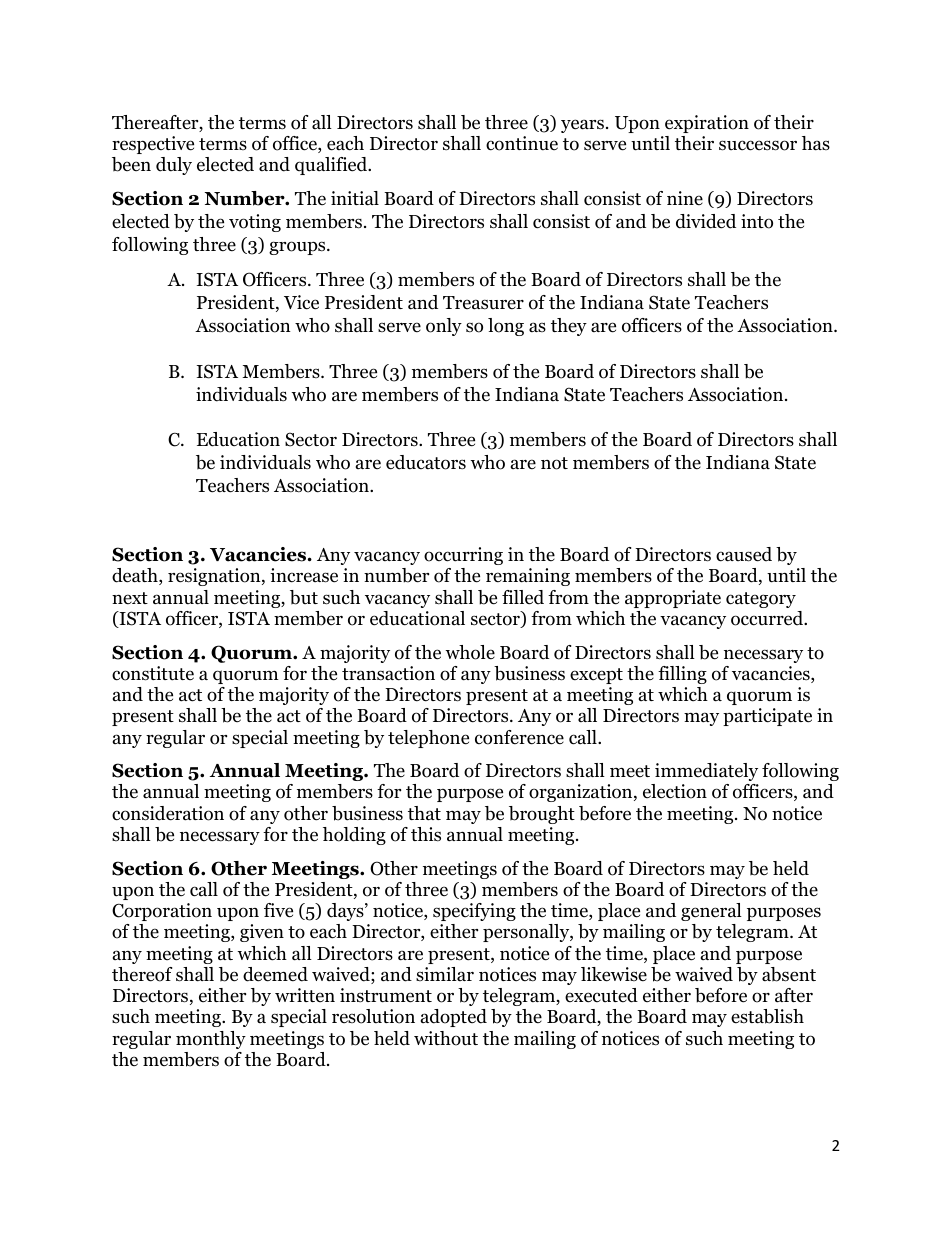 This image has height=1233, width=952. What do you see at coordinates (758, 145) in the image?
I see `successor` at bounding box center [758, 145].
